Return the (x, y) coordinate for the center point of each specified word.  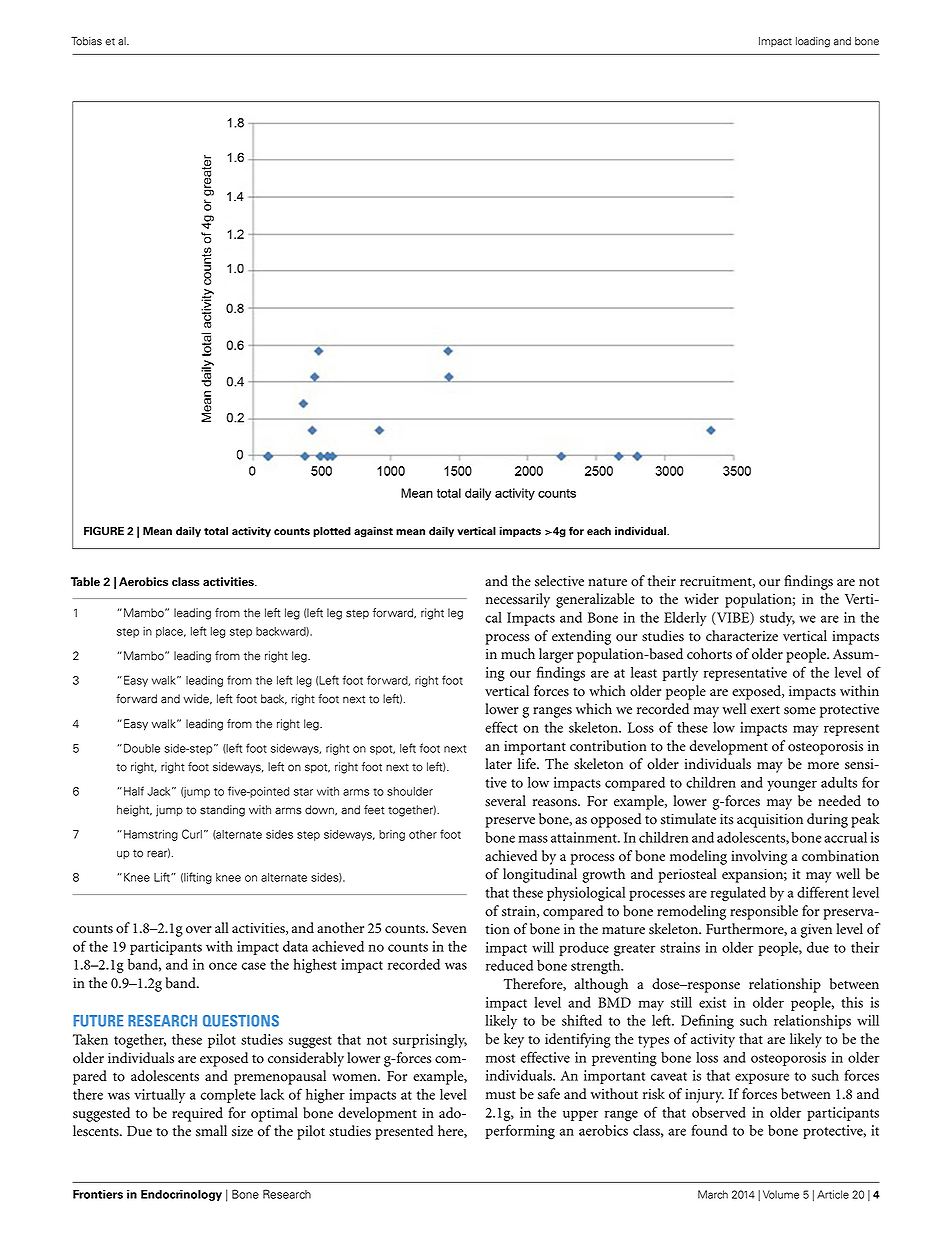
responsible (764, 912)
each (599, 531)
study (777, 619)
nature (607, 582)
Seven (449, 928)
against (373, 532)
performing (520, 1132)
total (216, 531)
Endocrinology (181, 1195)
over (199, 930)
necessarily (518, 600)
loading (813, 42)
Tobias (86, 41)
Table (85, 582)
